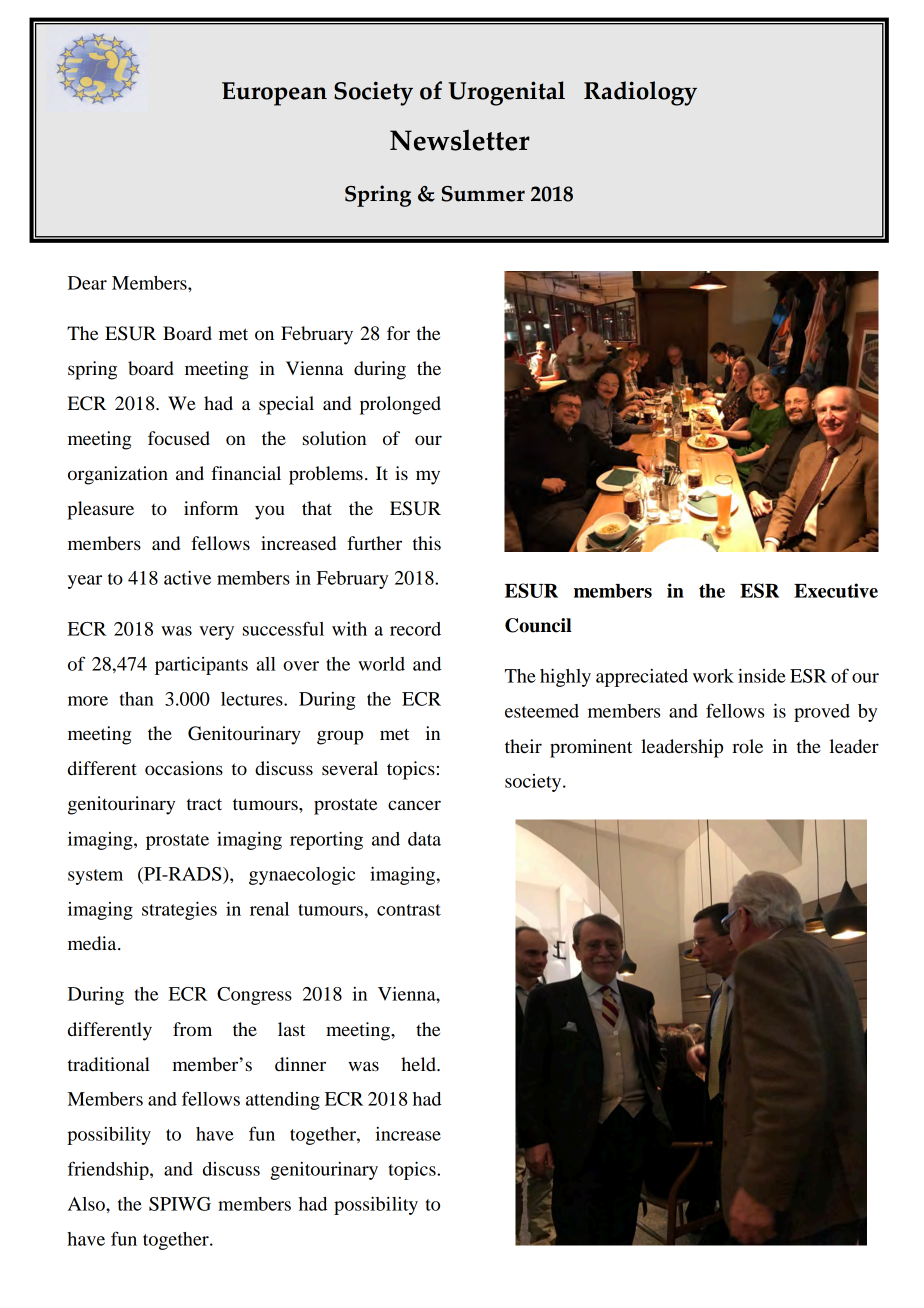 This image has width=924, height=1308. Describe the element at coordinates (836, 590) in the image. I see `Executive` at that location.
